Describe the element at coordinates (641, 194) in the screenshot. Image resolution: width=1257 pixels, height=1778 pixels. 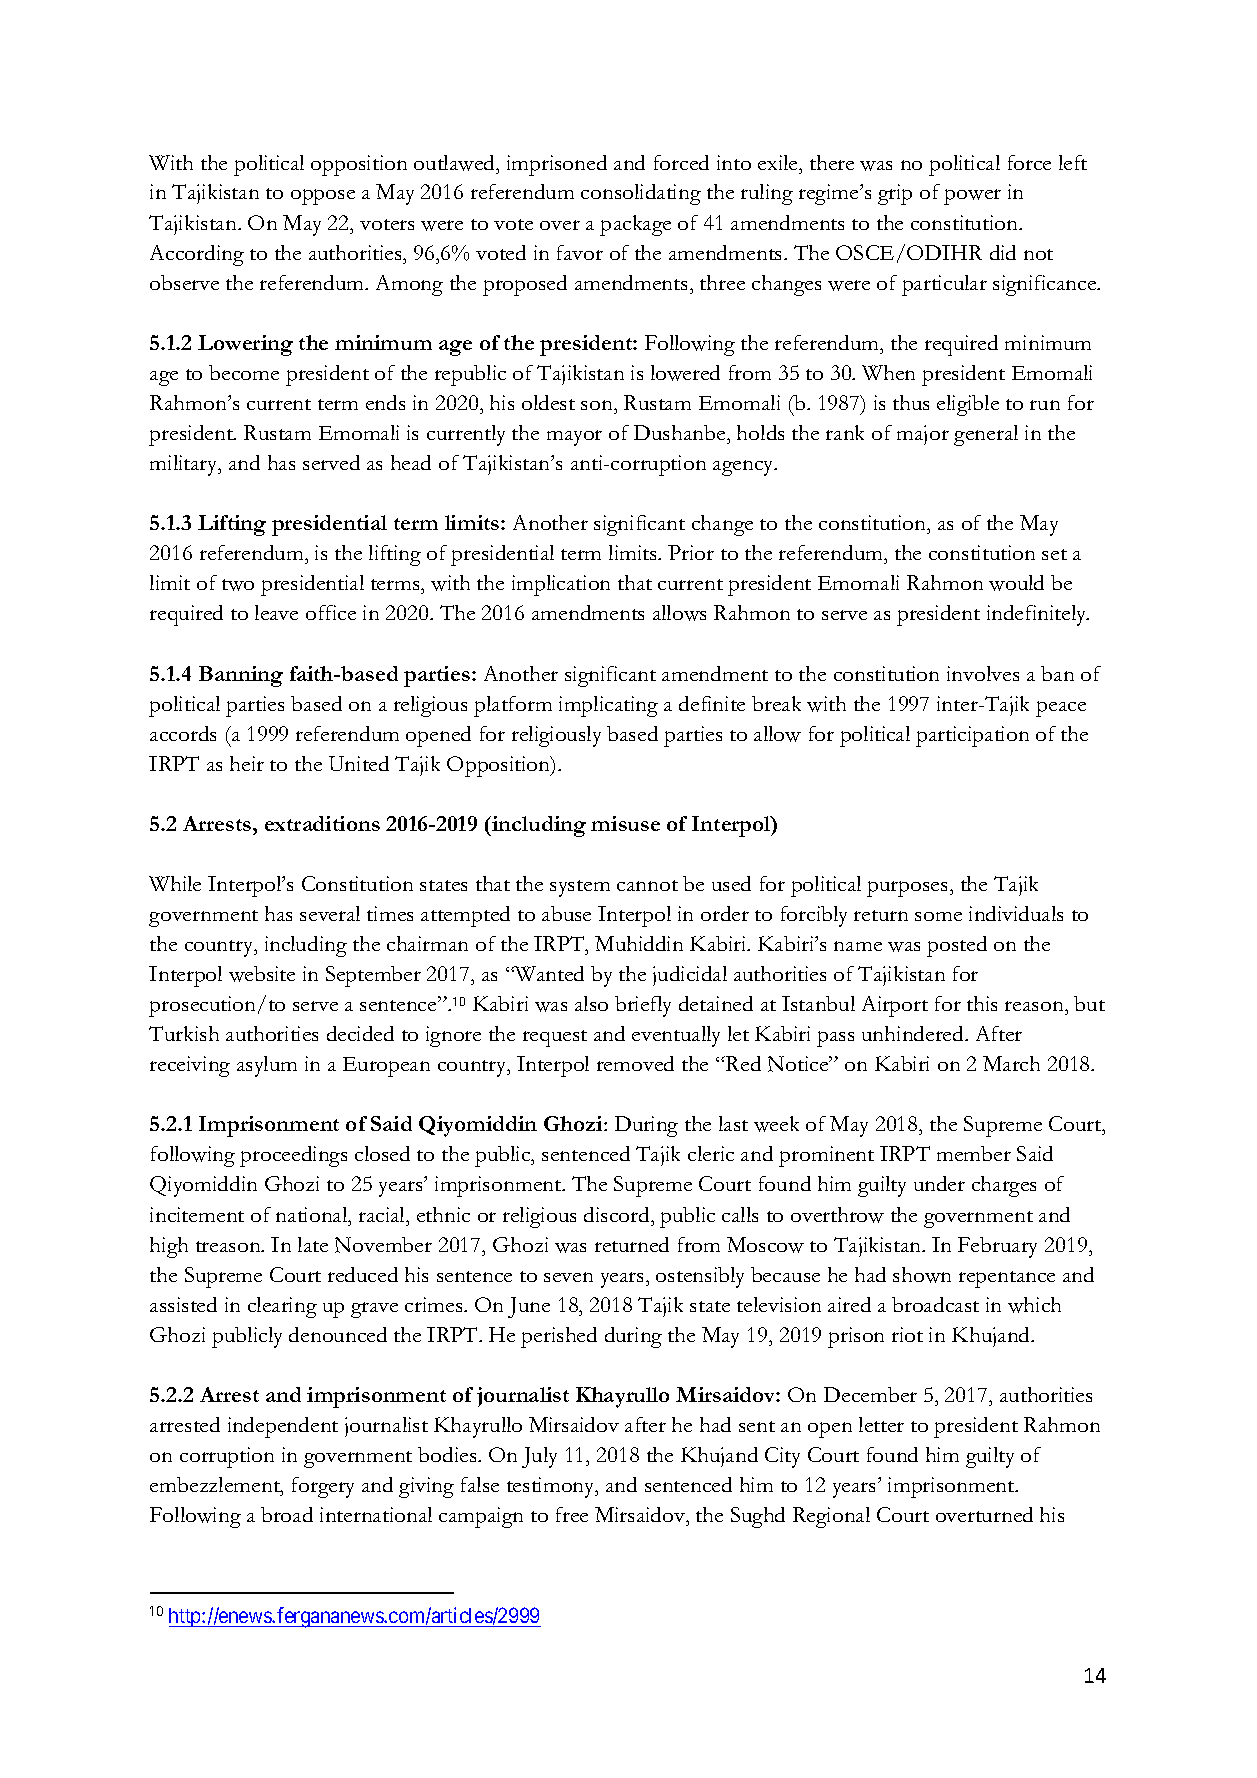
I see `consolidating` at that location.
